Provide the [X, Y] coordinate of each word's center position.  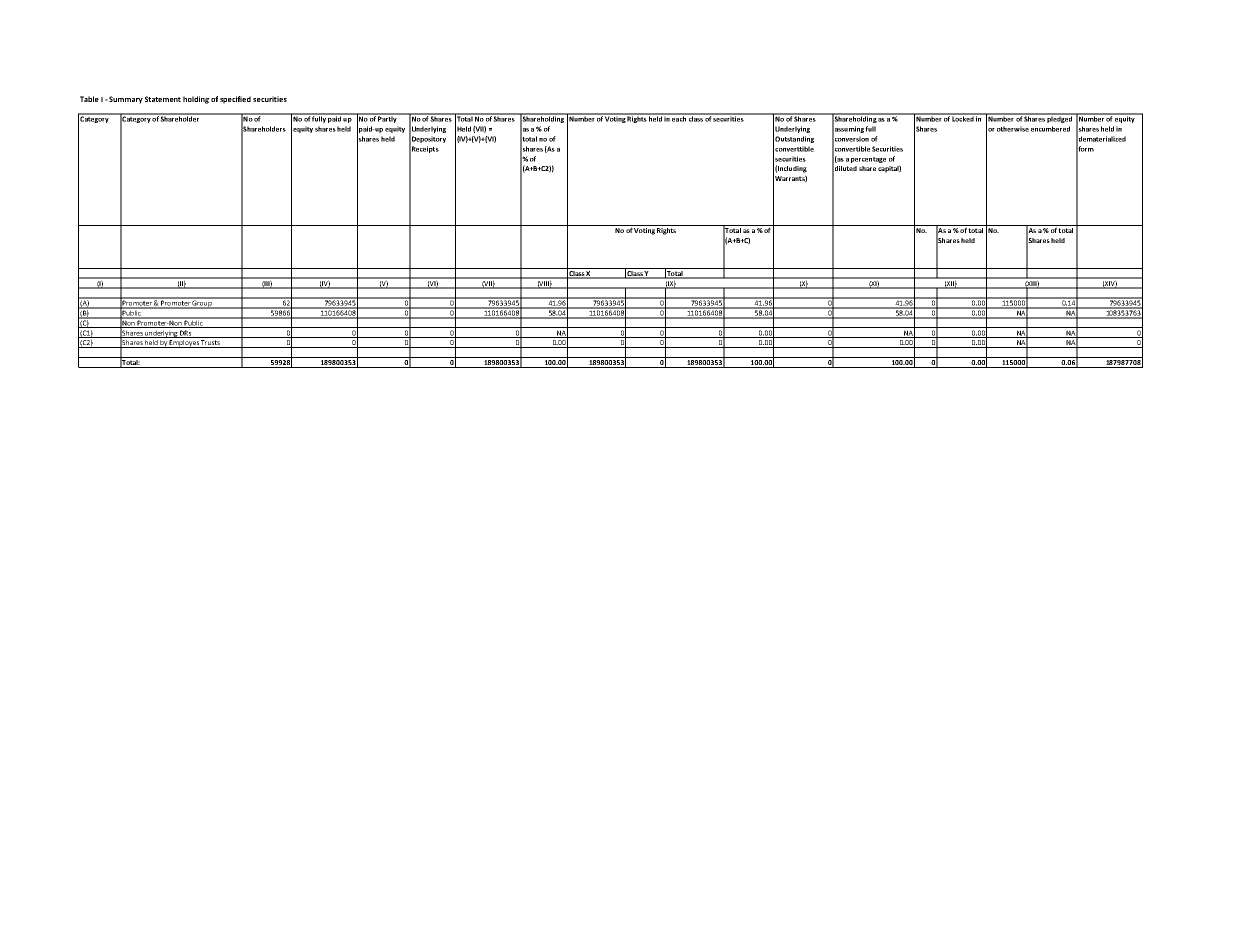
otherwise [1013, 129]
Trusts [210, 344]
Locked [963, 118]
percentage [868, 160]
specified [235, 100]
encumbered [1050, 129]
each [679, 118]
